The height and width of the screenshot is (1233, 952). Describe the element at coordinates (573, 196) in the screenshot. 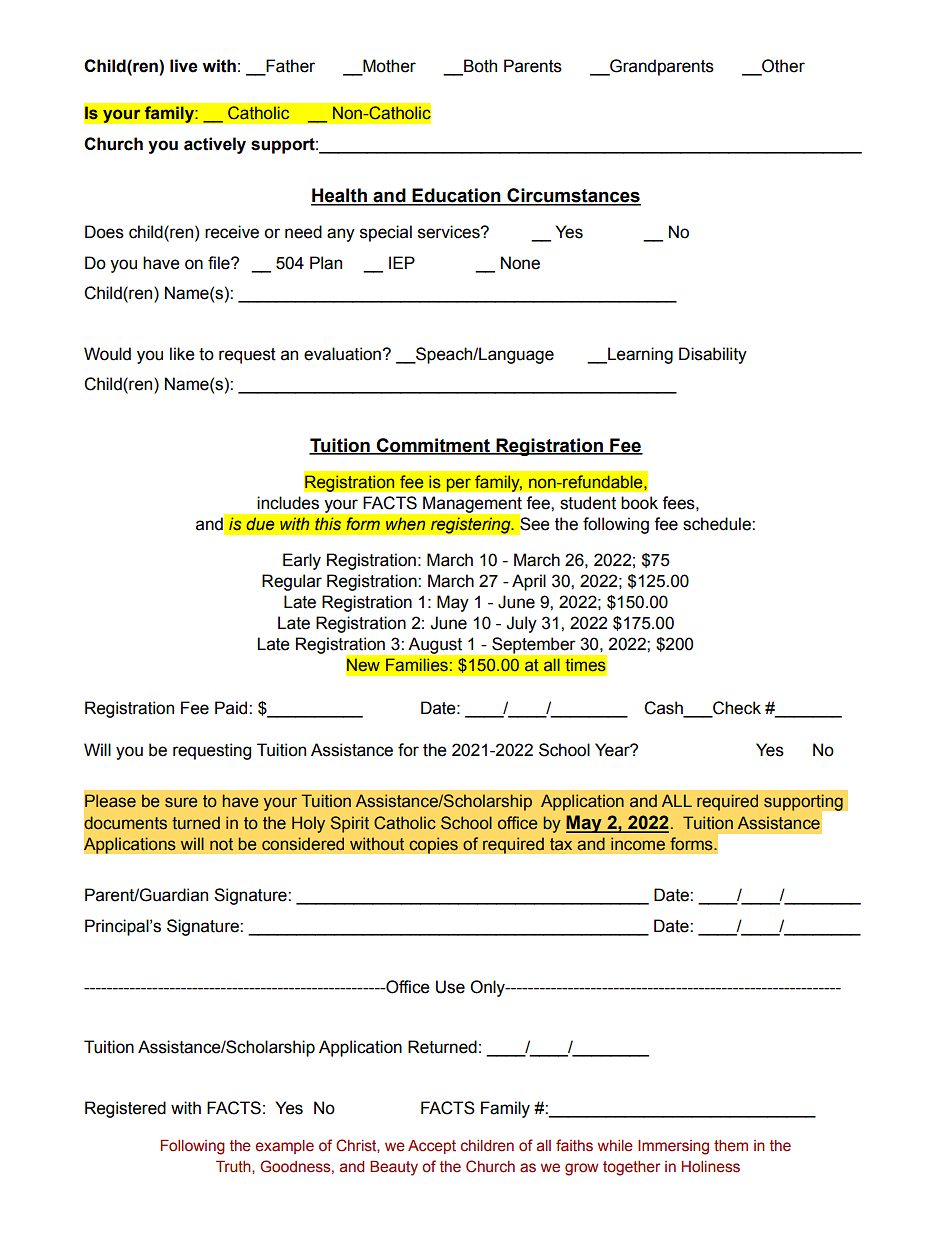

I see `Circumstances` at that location.
